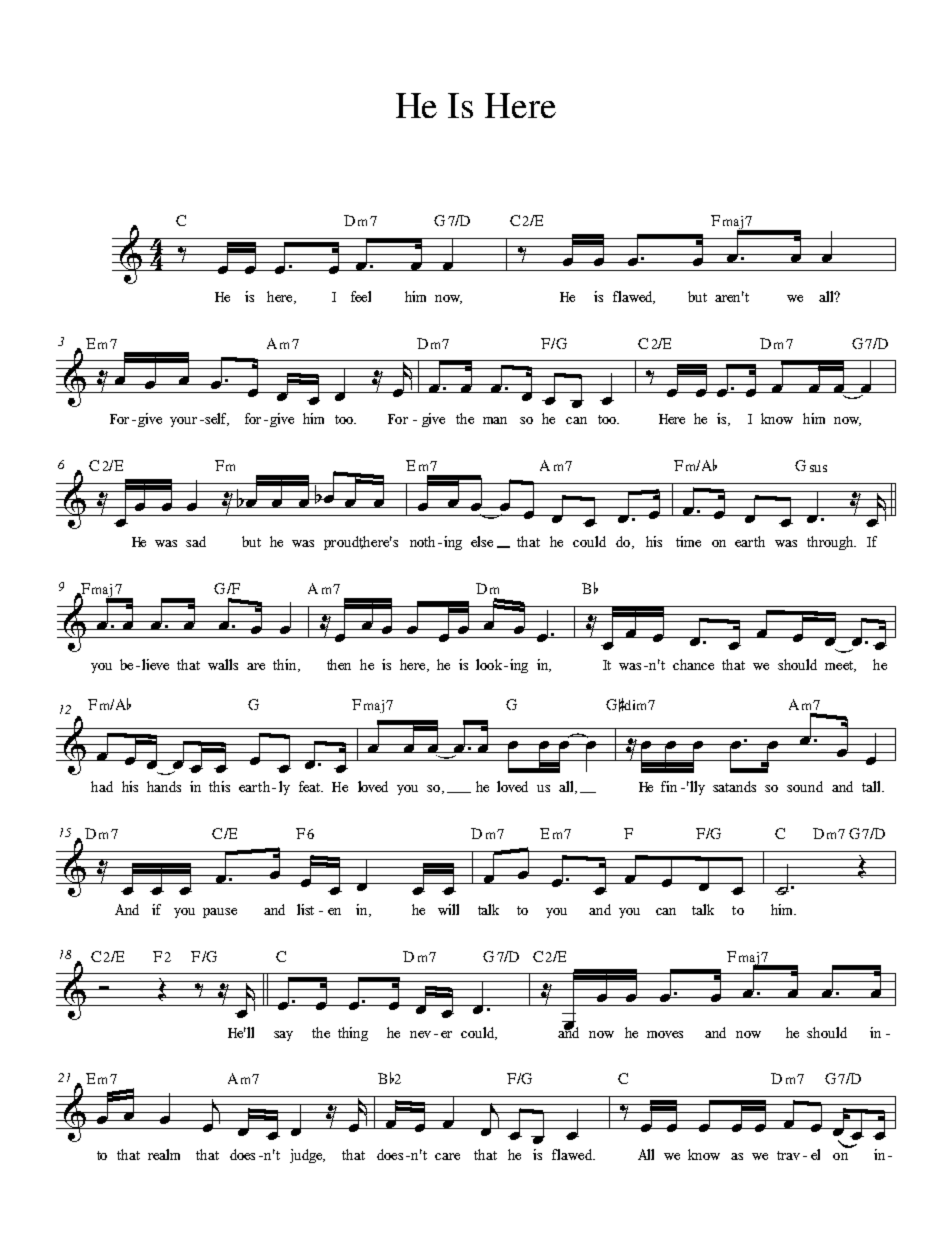 This screenshot has height=1233, width=952. What do you see at coordinates (831, 543) in the screenshot?
I see `through` at bounding box center [831, 543].
